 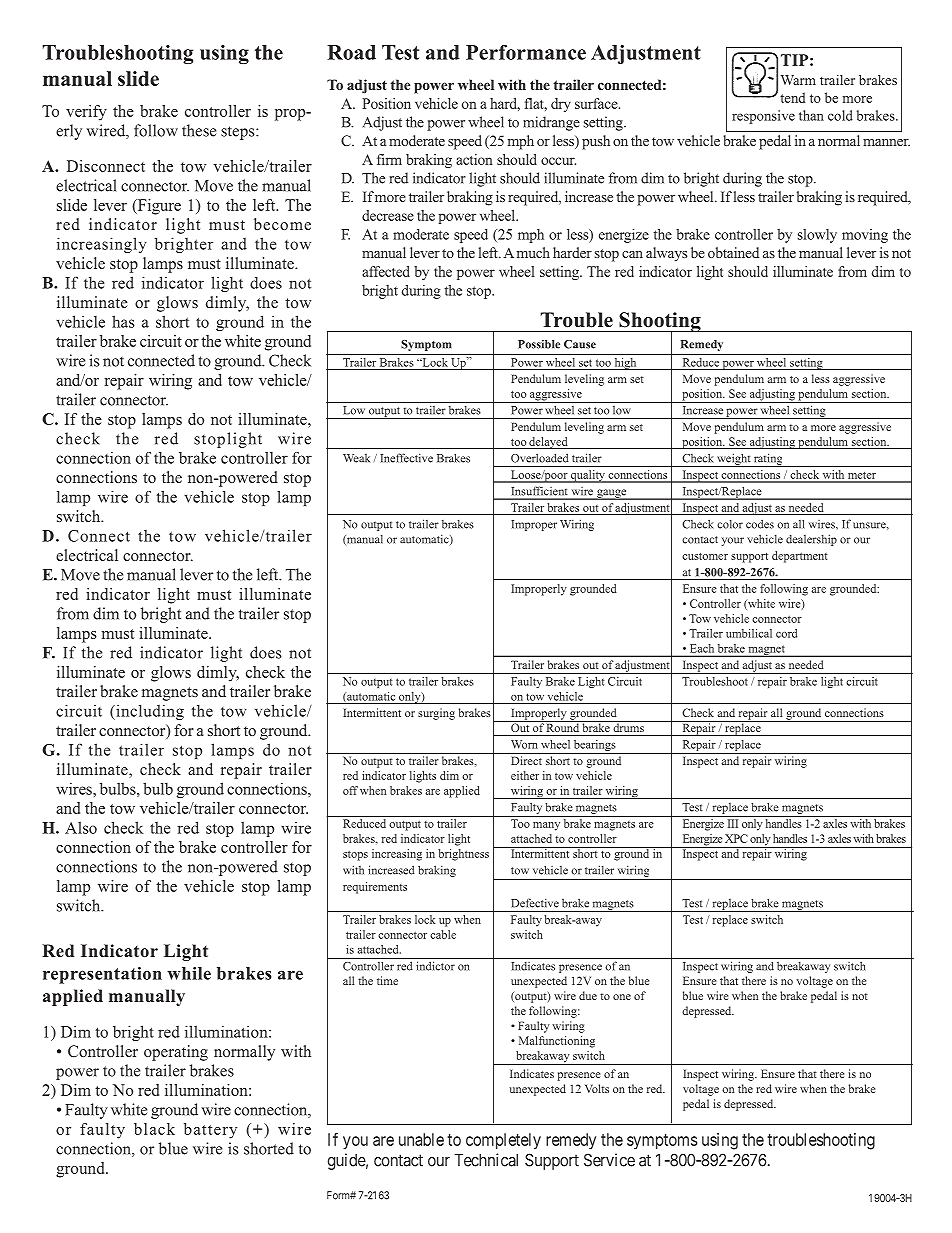 I want to click on Defective, so click(x=535, y=903).
